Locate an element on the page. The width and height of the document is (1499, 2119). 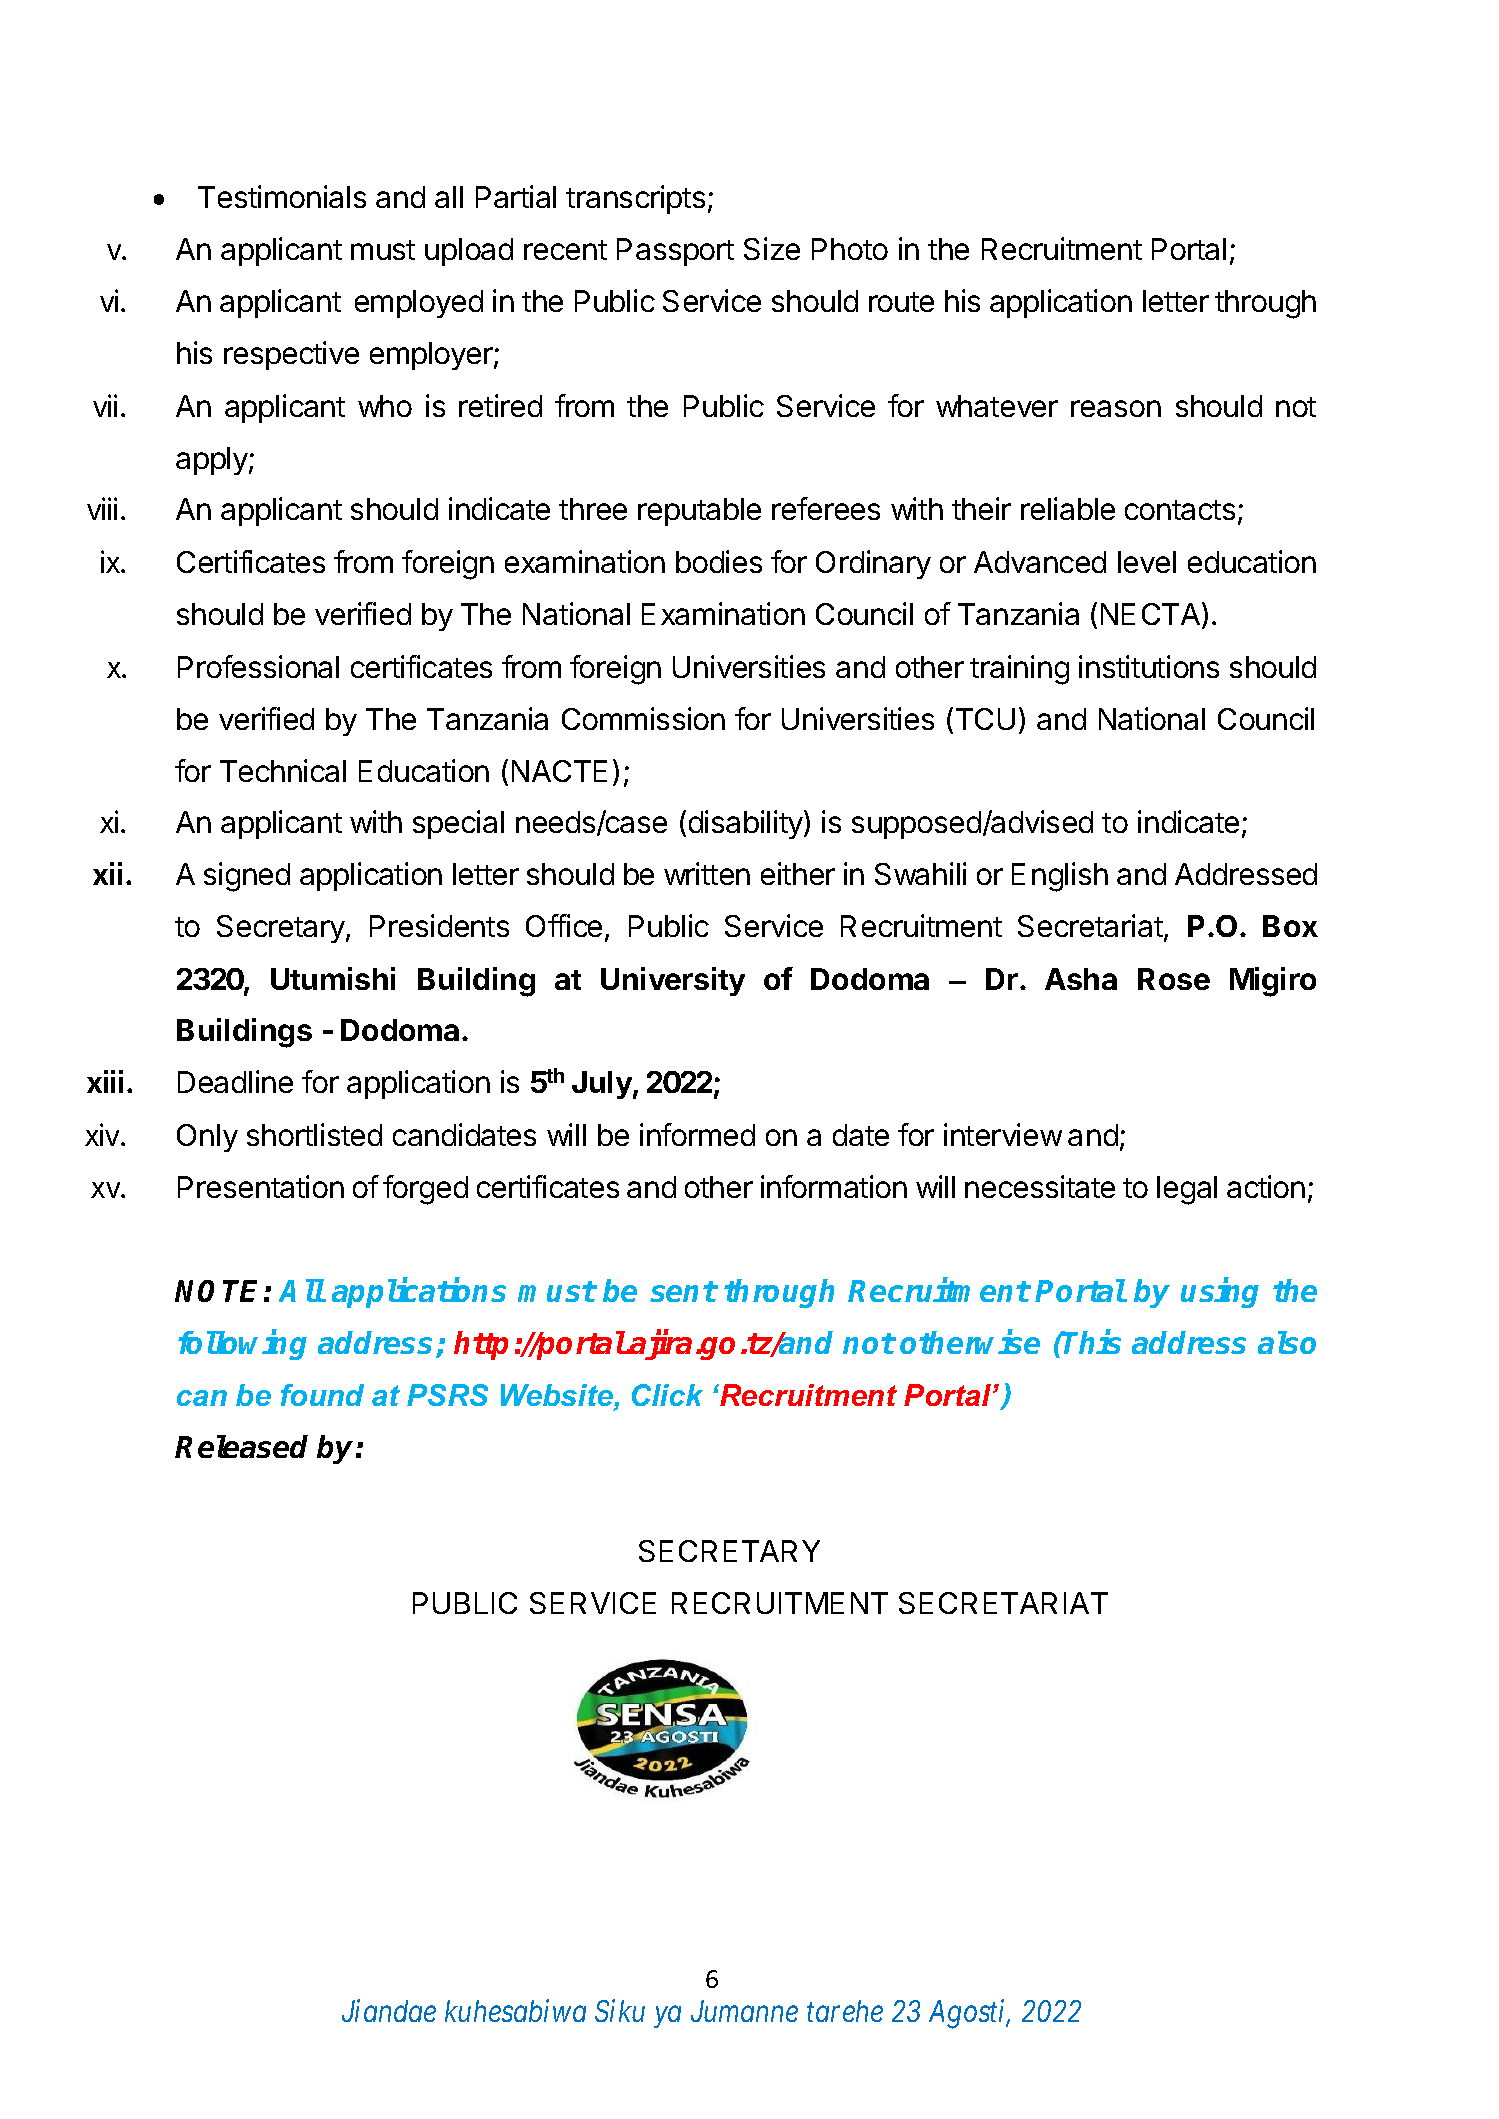
Released is located at coordinates (241, 1446).
